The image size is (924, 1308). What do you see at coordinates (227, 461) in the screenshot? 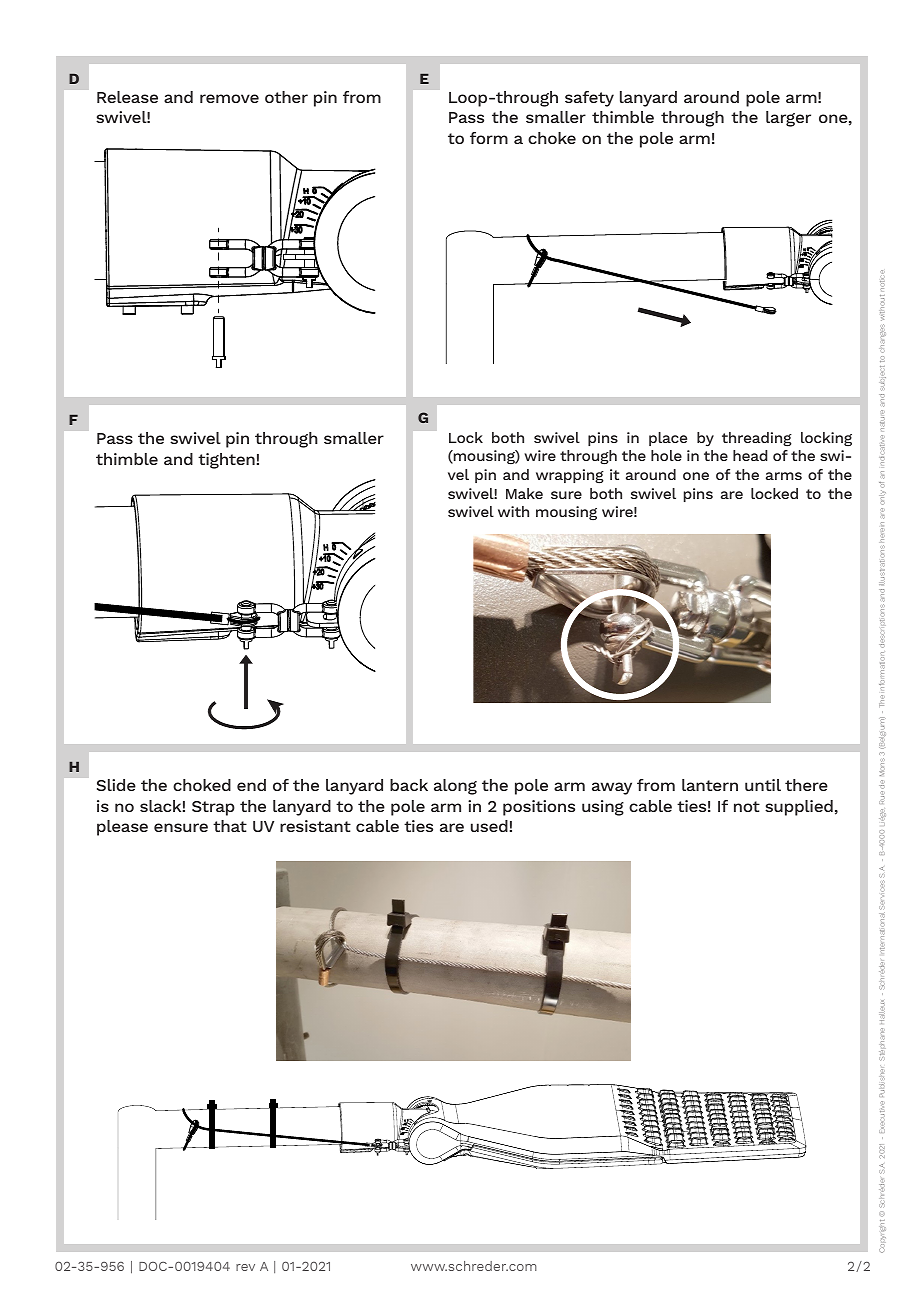
I see `tighten` at bounding box center [227, 461].
